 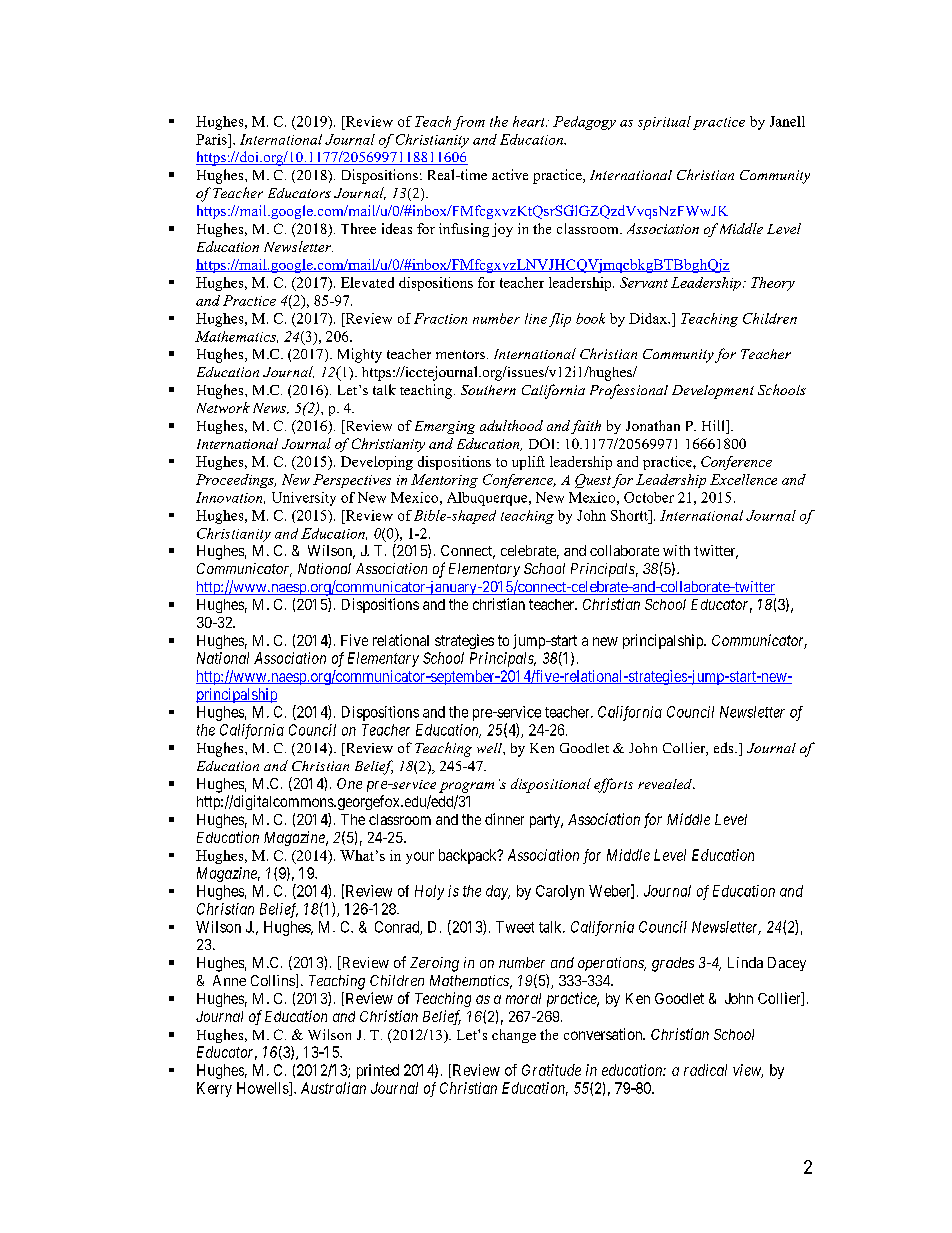 I want to click on Australian, so click(x=333, y=1088).
